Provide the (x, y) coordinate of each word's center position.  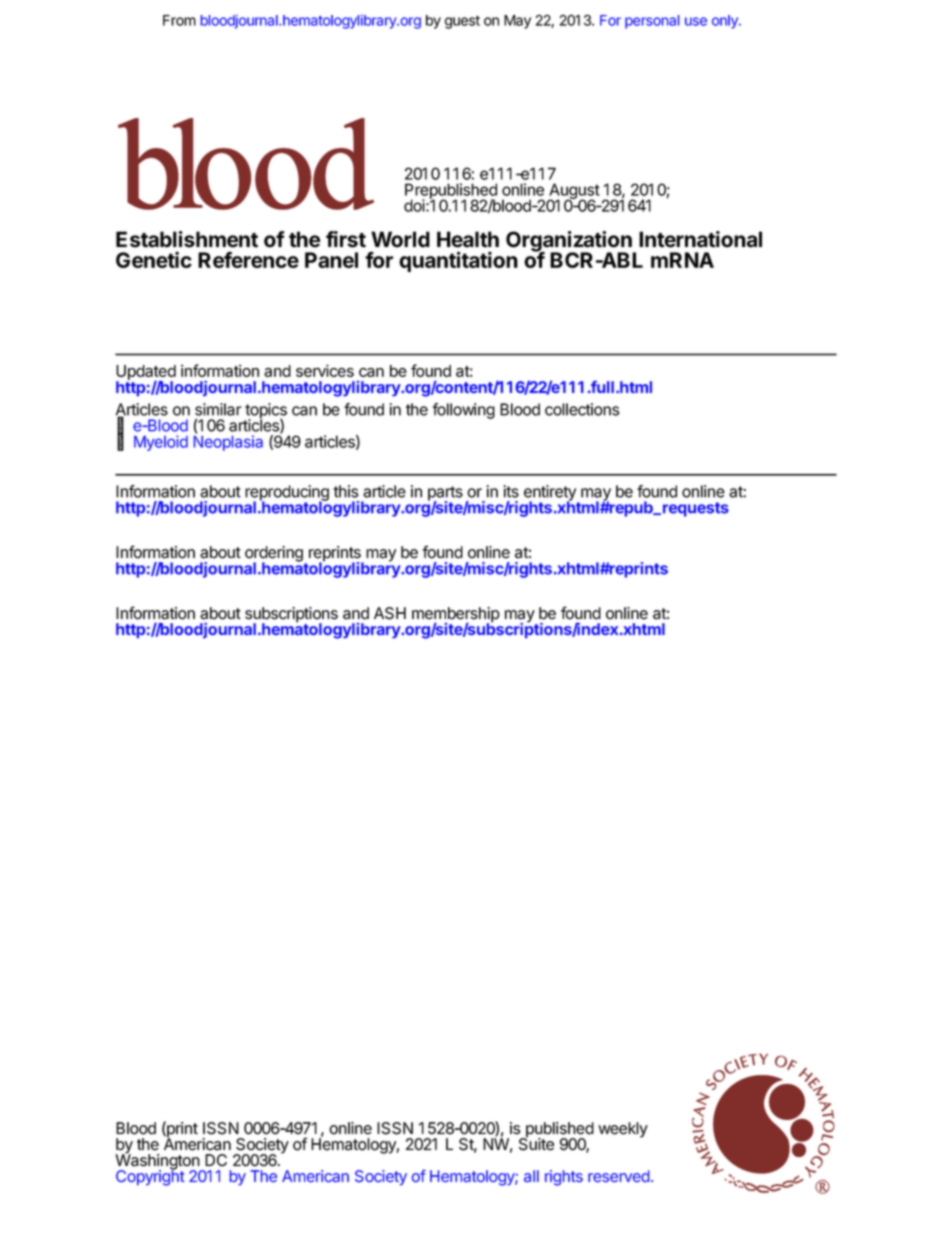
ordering (274, 555)
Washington (158, 1162)
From (179, 20)
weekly (623, 1130)
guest (462, 22)
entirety (551, 494)
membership (456, 616)
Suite (536, 1143)
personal (652, 22)
